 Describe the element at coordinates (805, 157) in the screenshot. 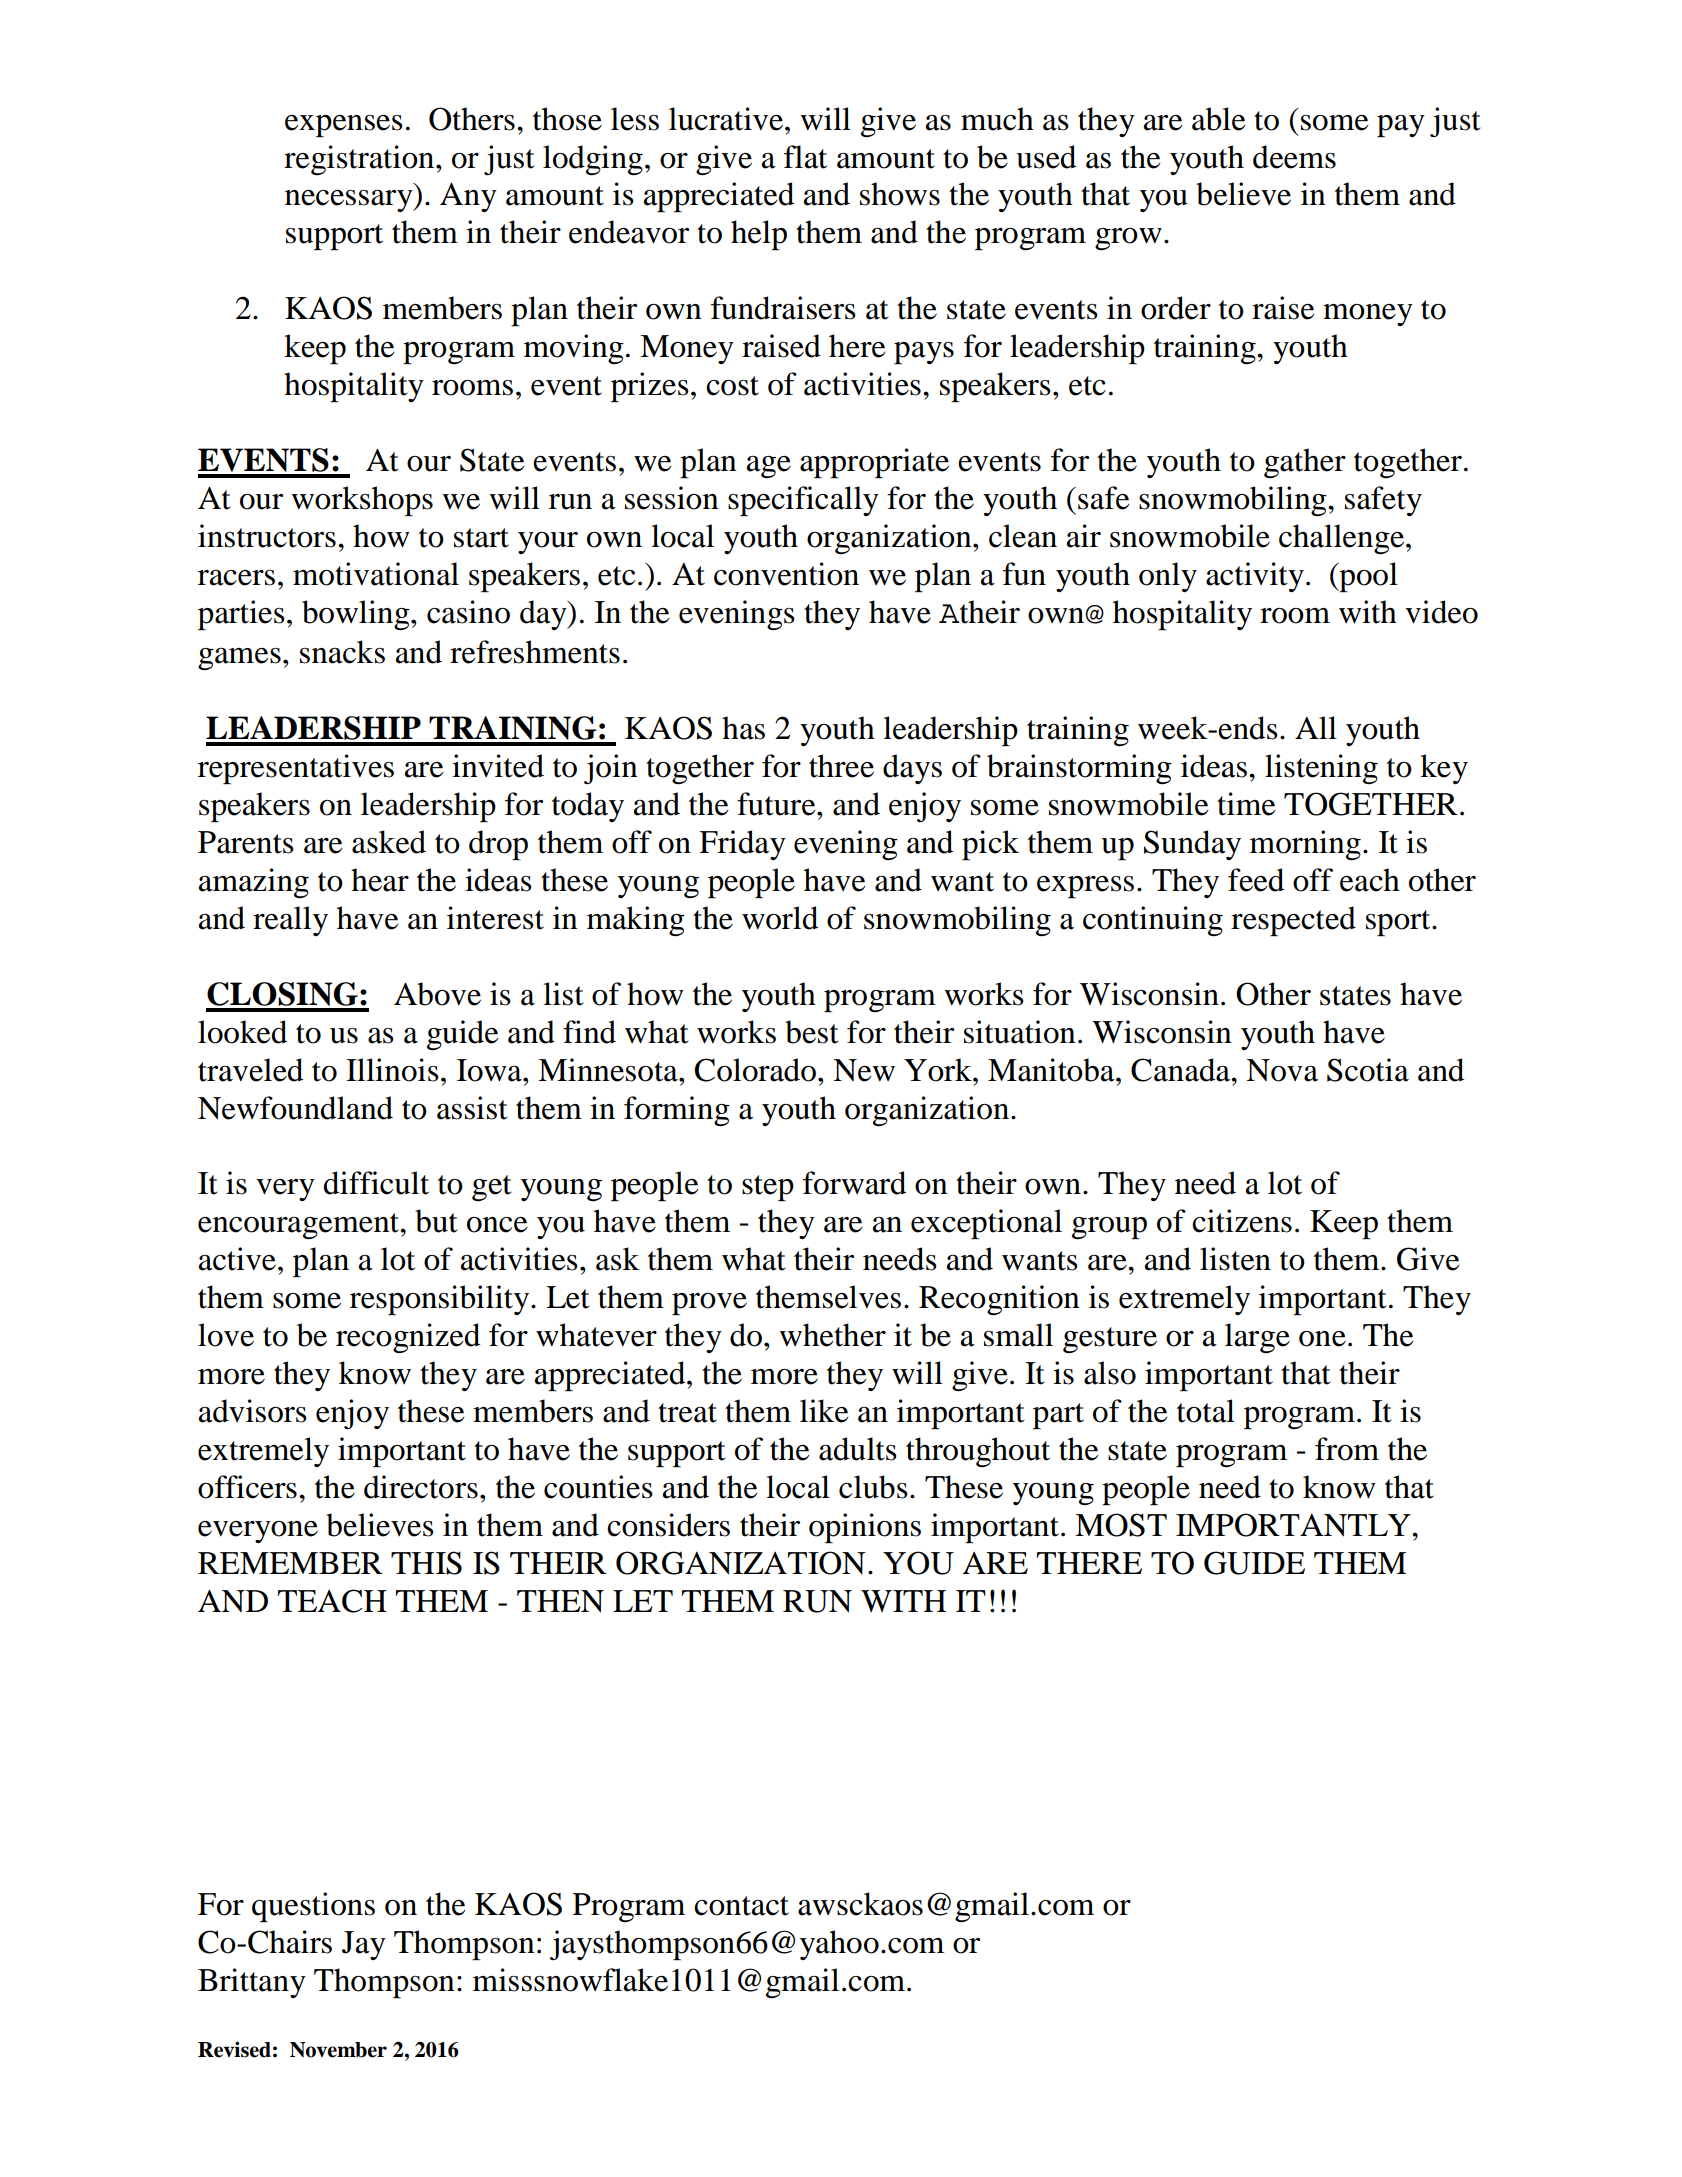

I see `flat` at that location.
